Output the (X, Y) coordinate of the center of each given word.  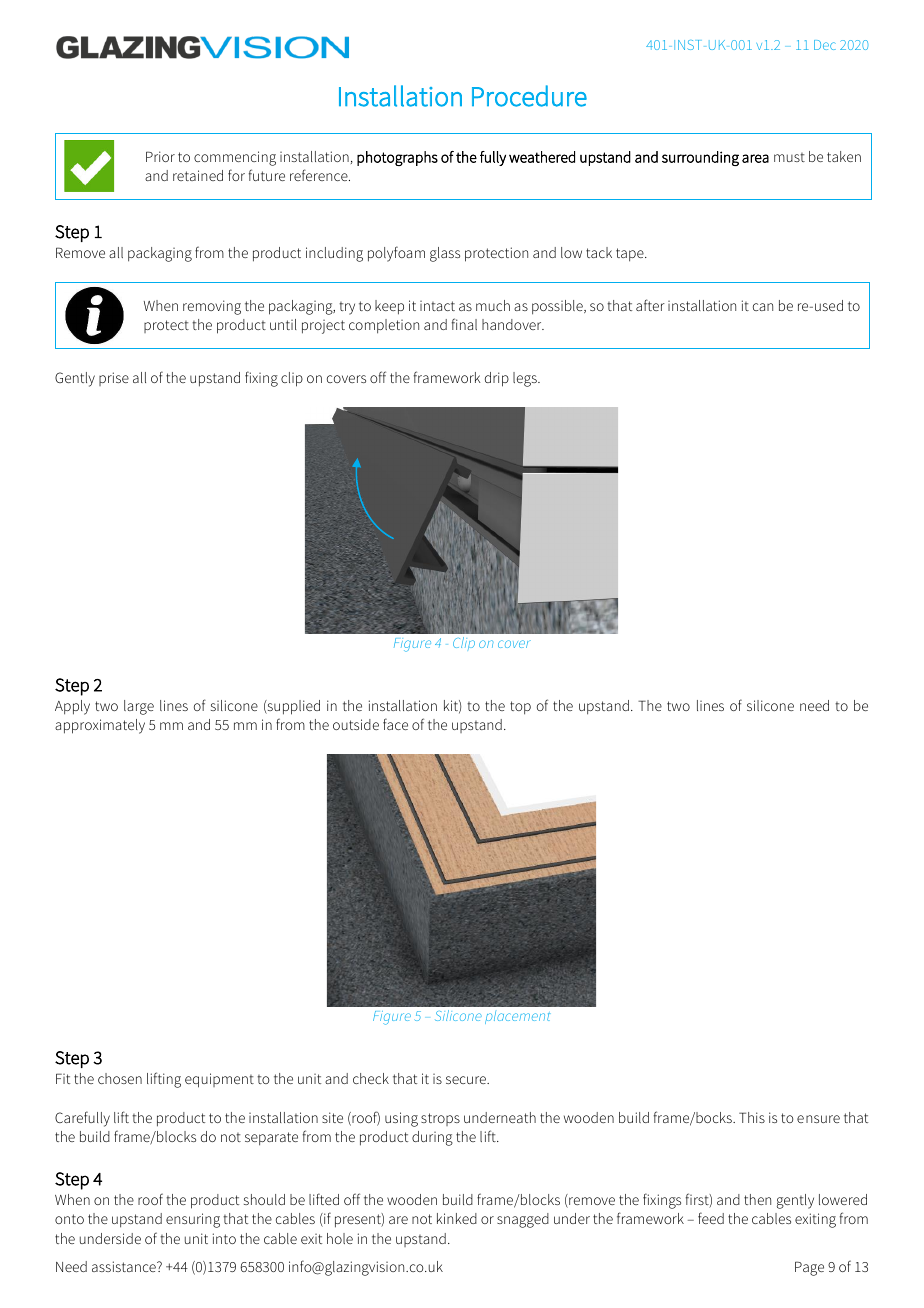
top (520, 708)
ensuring (193, 1220)
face (395, 724)
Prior (160, 156)
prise (114, 379)
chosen (120, 1078)
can (763, 307)
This (752, 1117)
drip (497, 379)
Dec (825, 45)
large (139, 707)
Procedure (529, 96)
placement (518, 1017)
